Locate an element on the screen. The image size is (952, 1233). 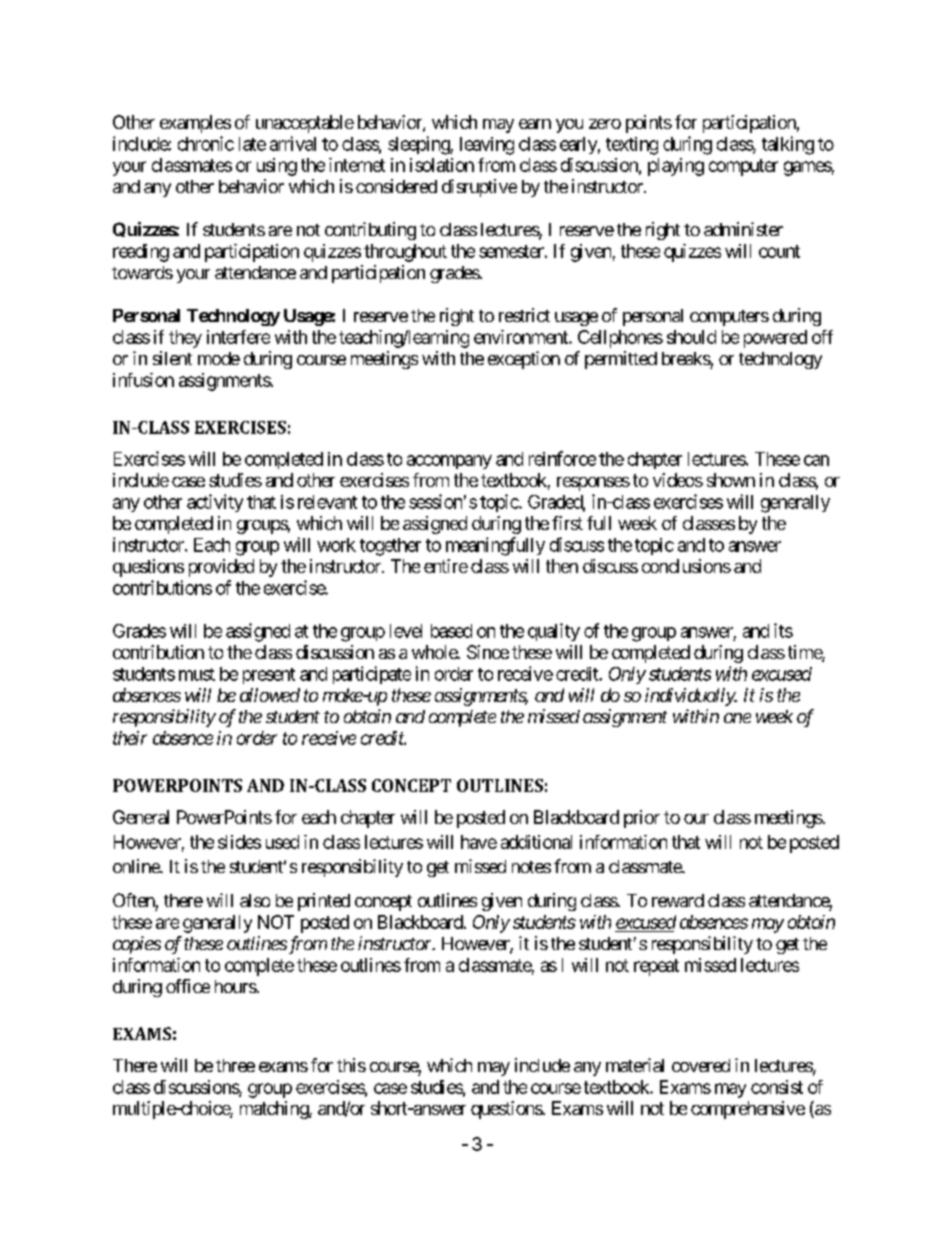
reward is located at coordinates (678, 900).
